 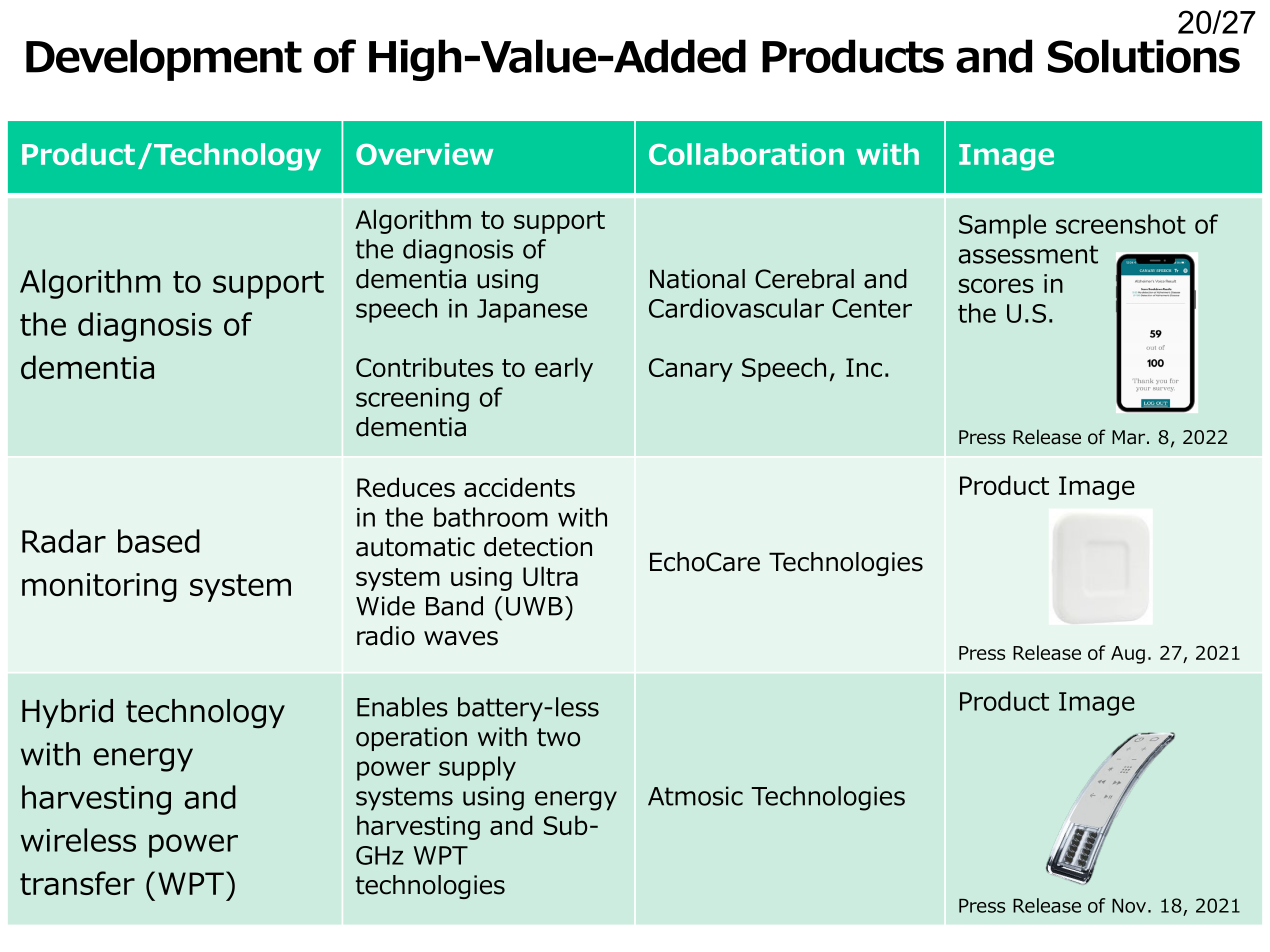 I want to click on monitoring, so click(x=99, y=587).
